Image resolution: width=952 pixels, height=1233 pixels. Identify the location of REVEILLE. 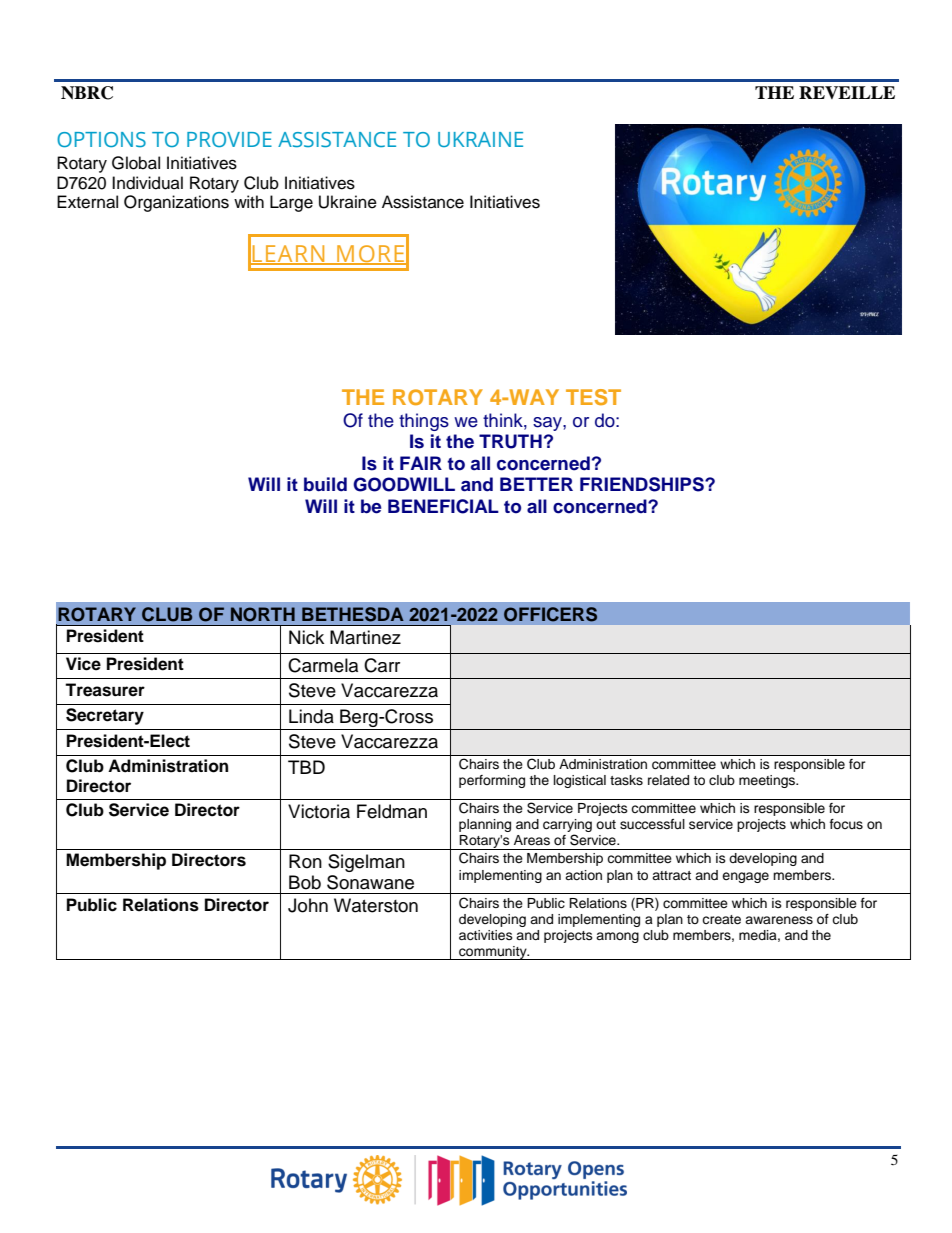
(847, 92).
